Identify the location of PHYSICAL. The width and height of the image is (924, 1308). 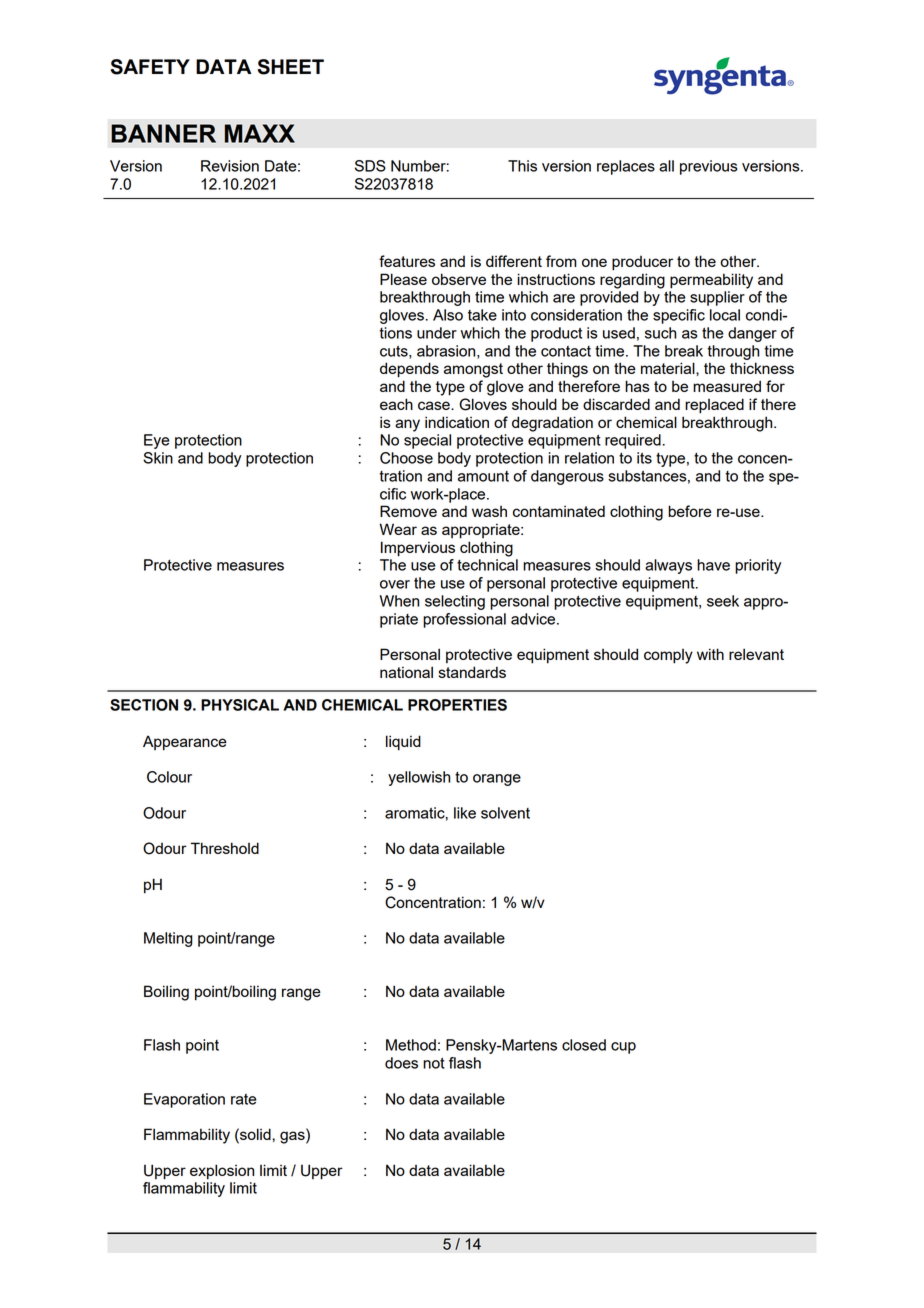
(240, 705).
